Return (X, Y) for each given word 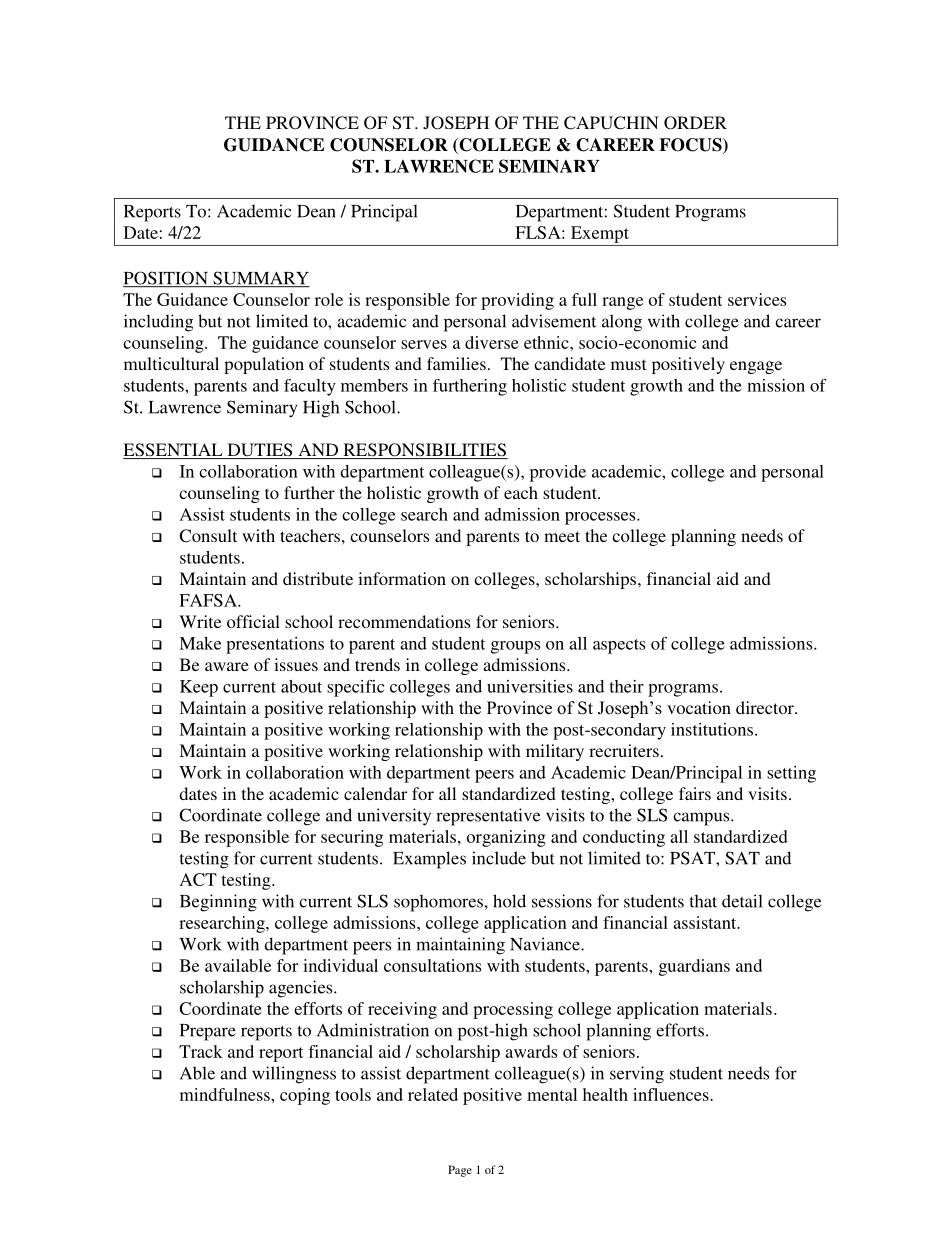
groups (515, 647)
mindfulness (226, 1094)
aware (227, 666)
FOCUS (691, 146)
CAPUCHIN (611, 123)
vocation (699, 707)
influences (672, 1094)
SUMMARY (260, 279)
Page (460, 1171)
